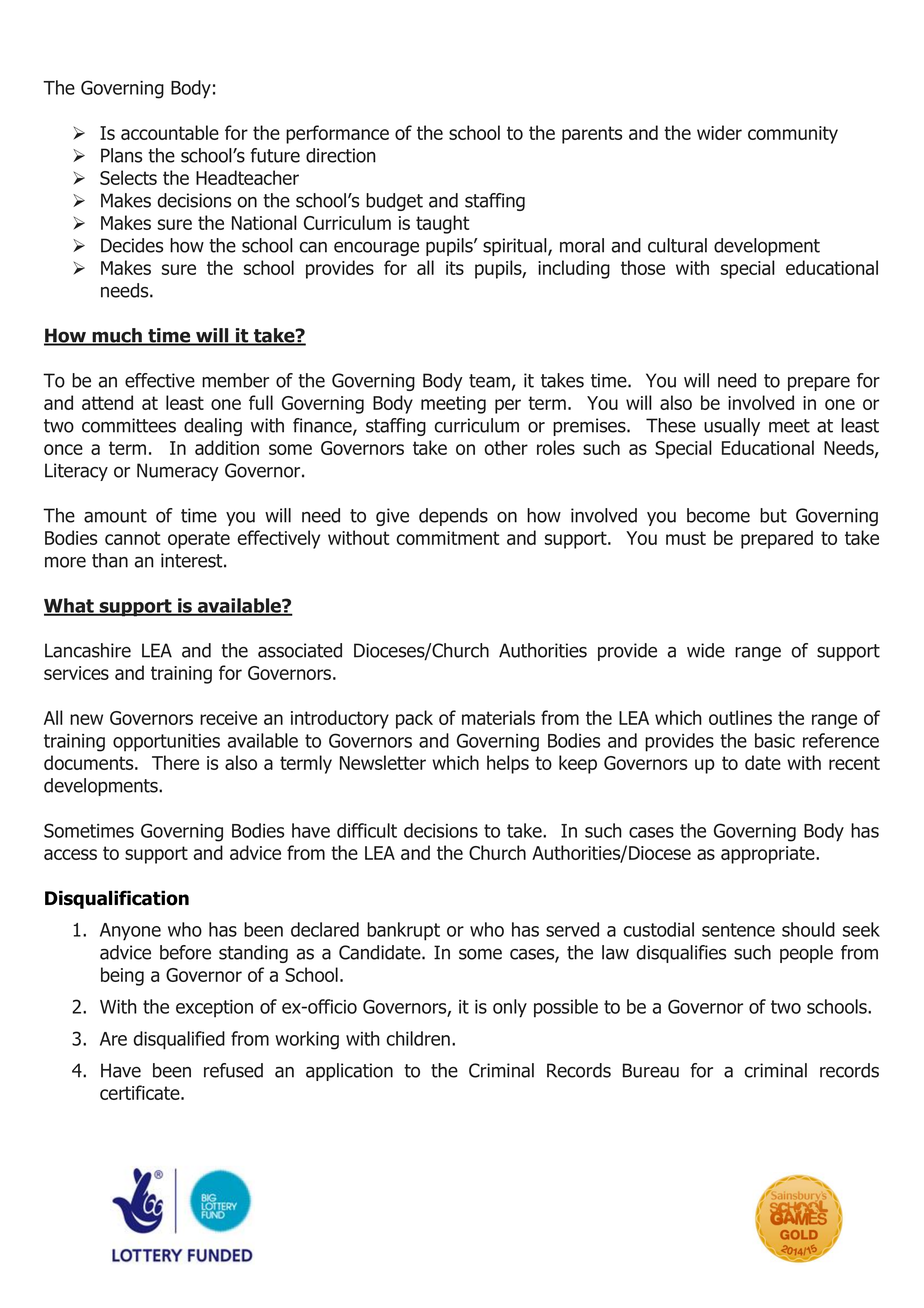 This page has width=924, height=1308. I want to click on children, so click(418, 1038).
